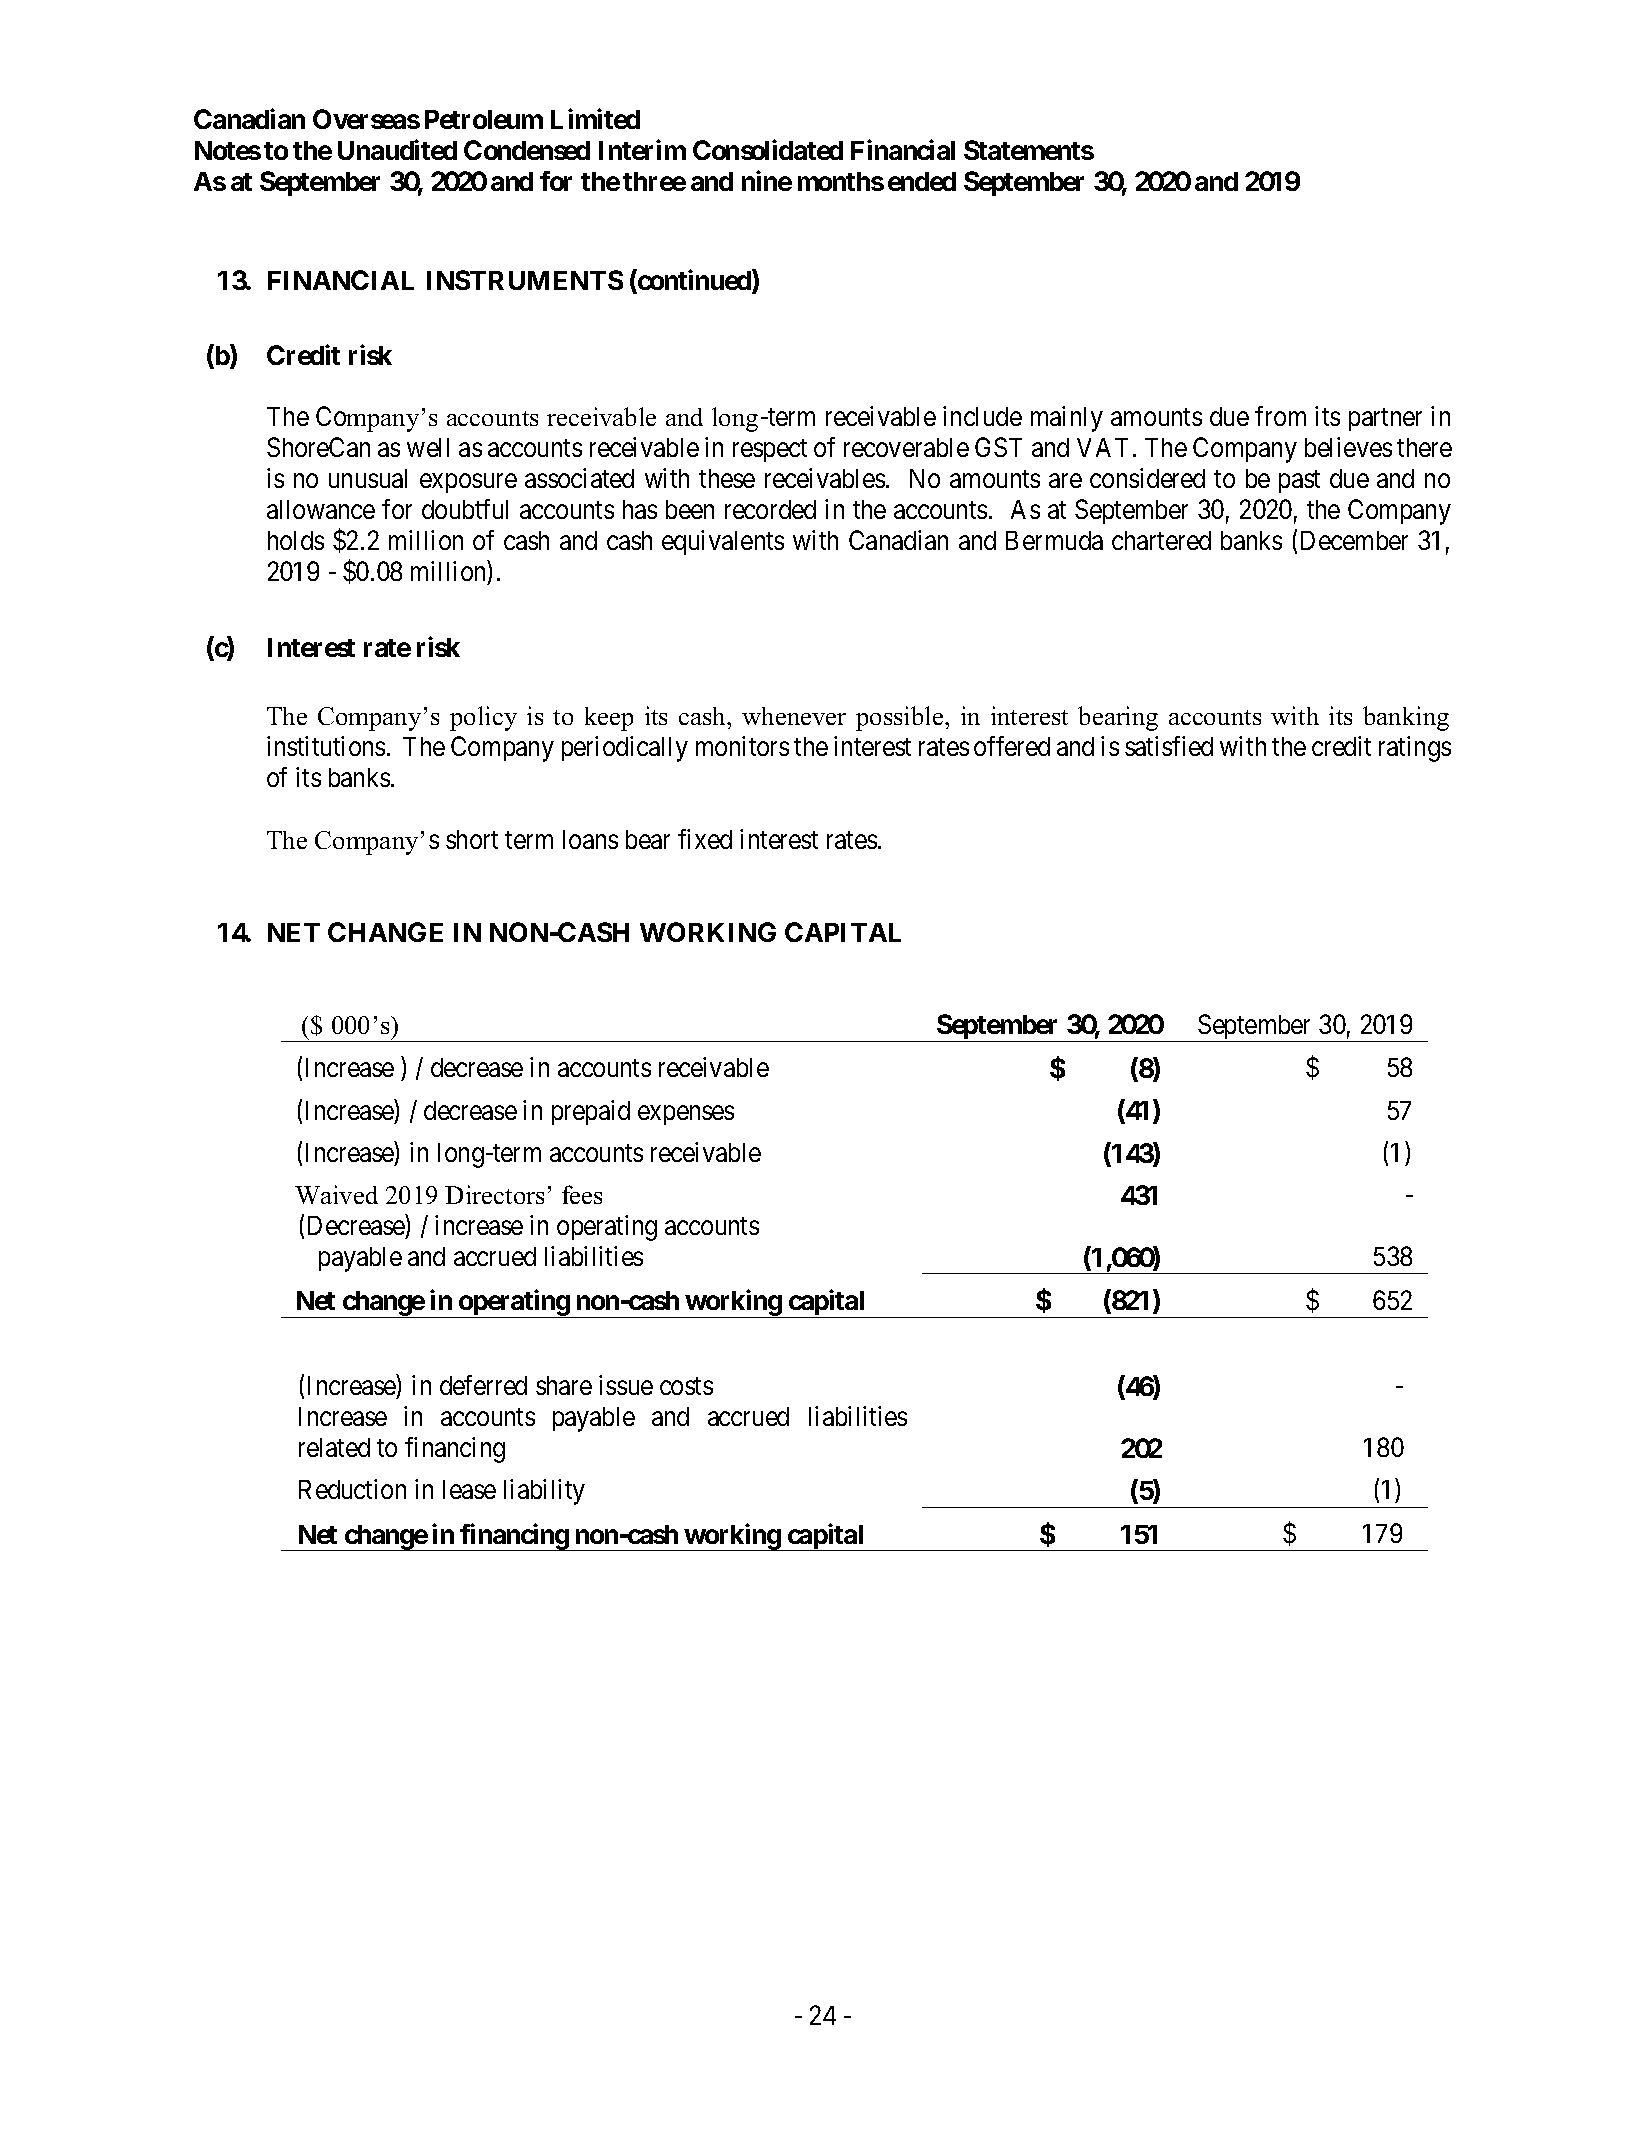 This screenshot has width=1645, height=2129. Describe the element at coordinates (686, 1115) in the screenshot. I see `expenses` at that location.
